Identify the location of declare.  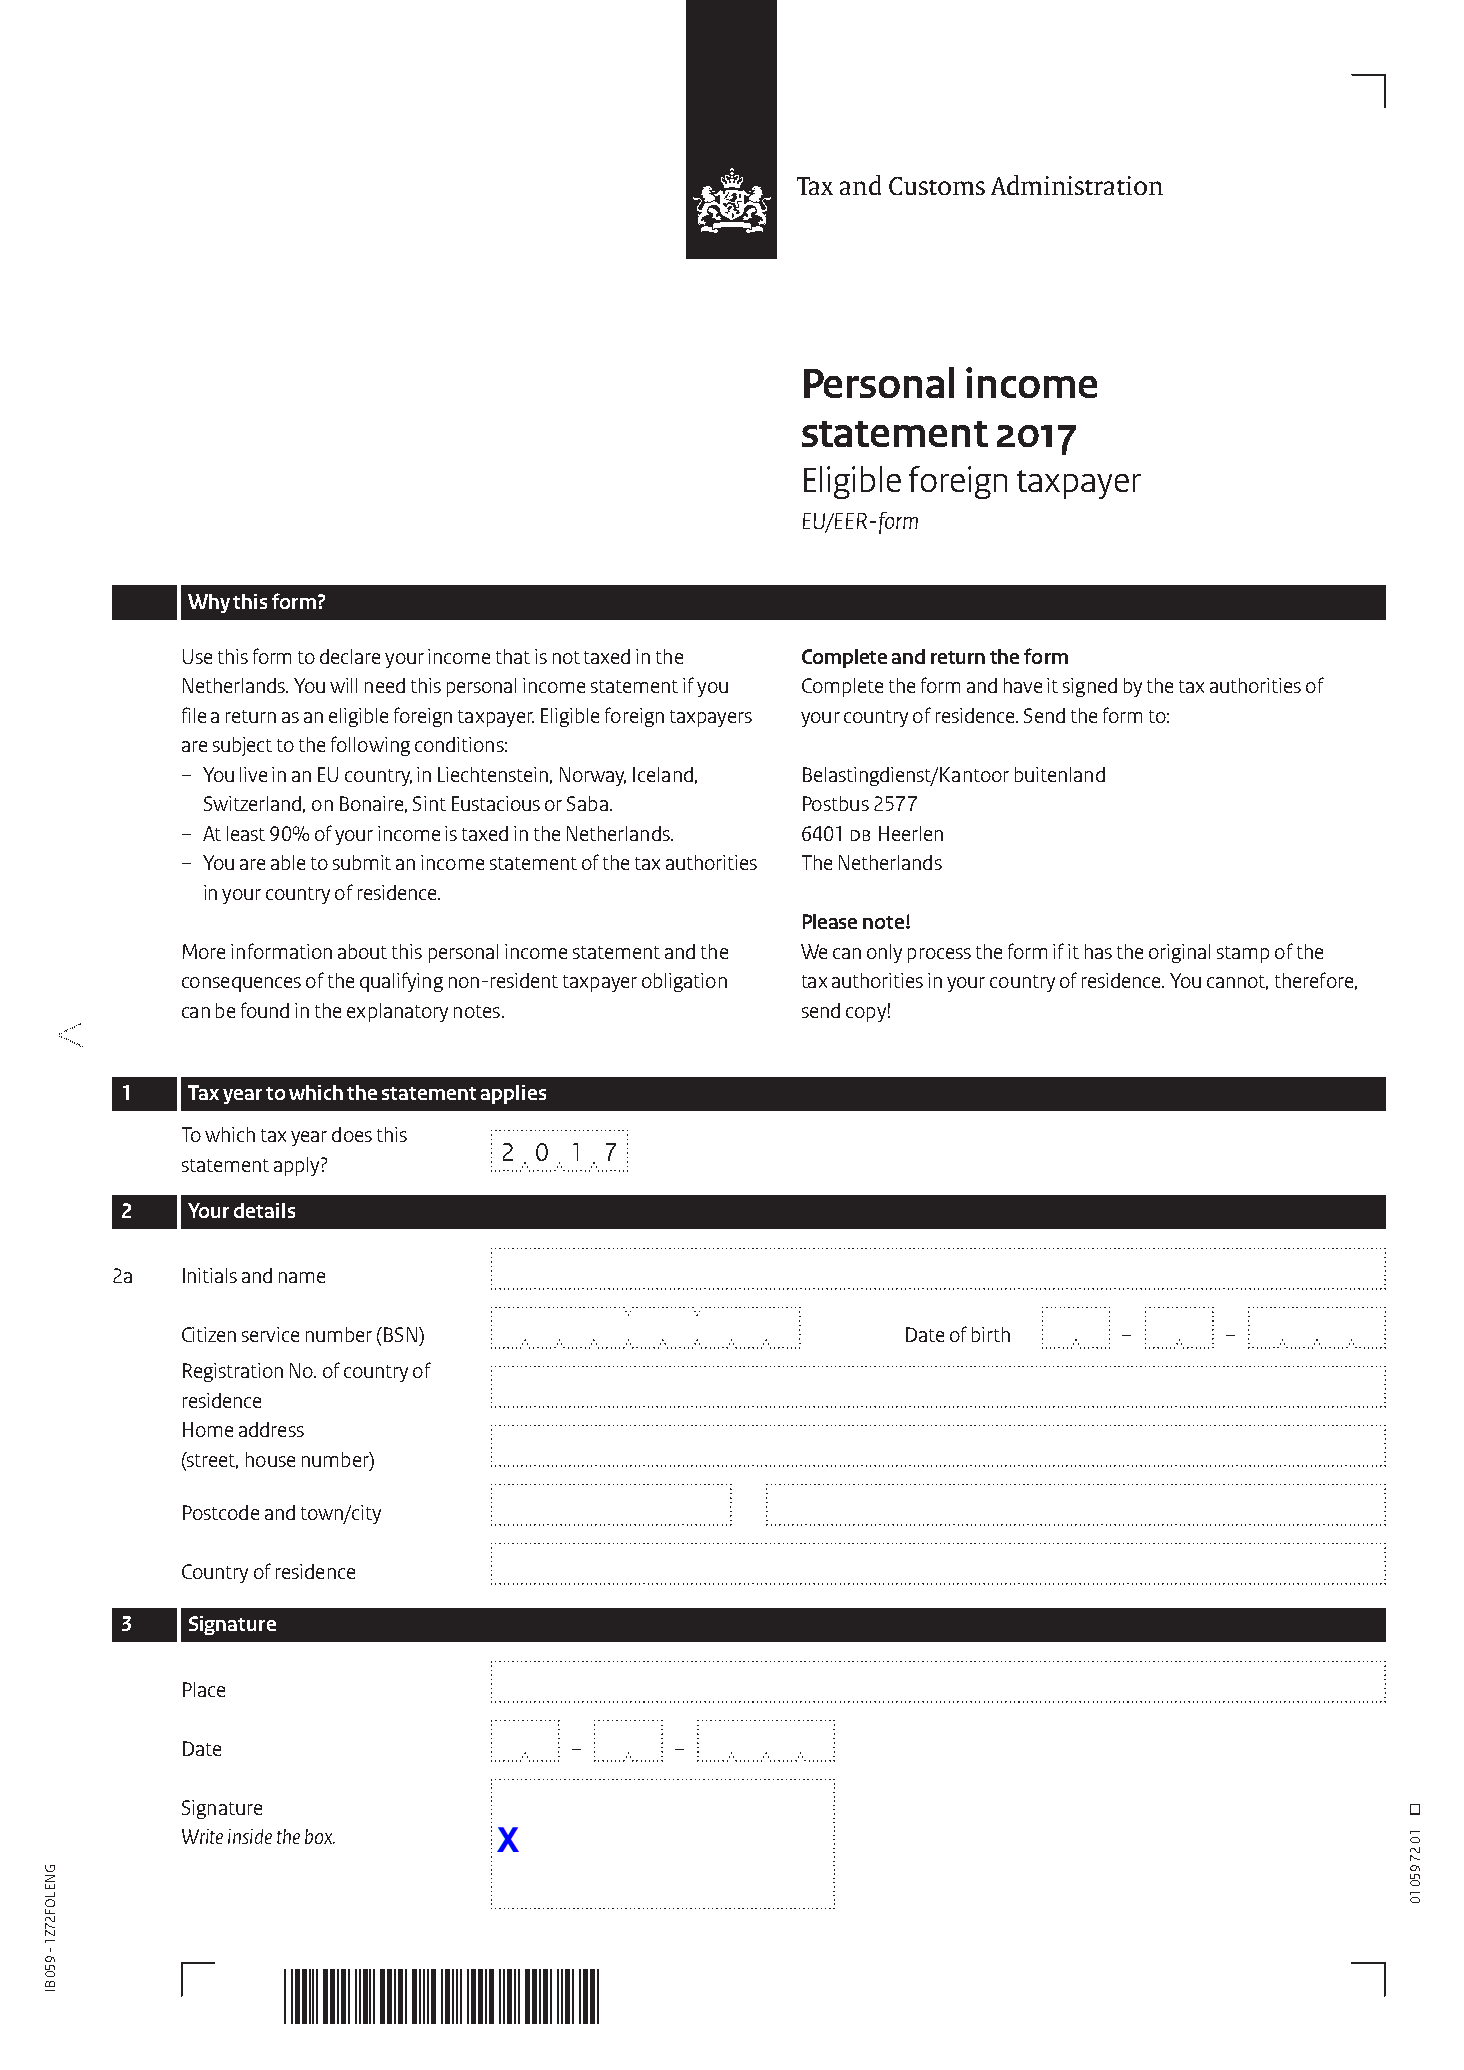
(350, 656).
